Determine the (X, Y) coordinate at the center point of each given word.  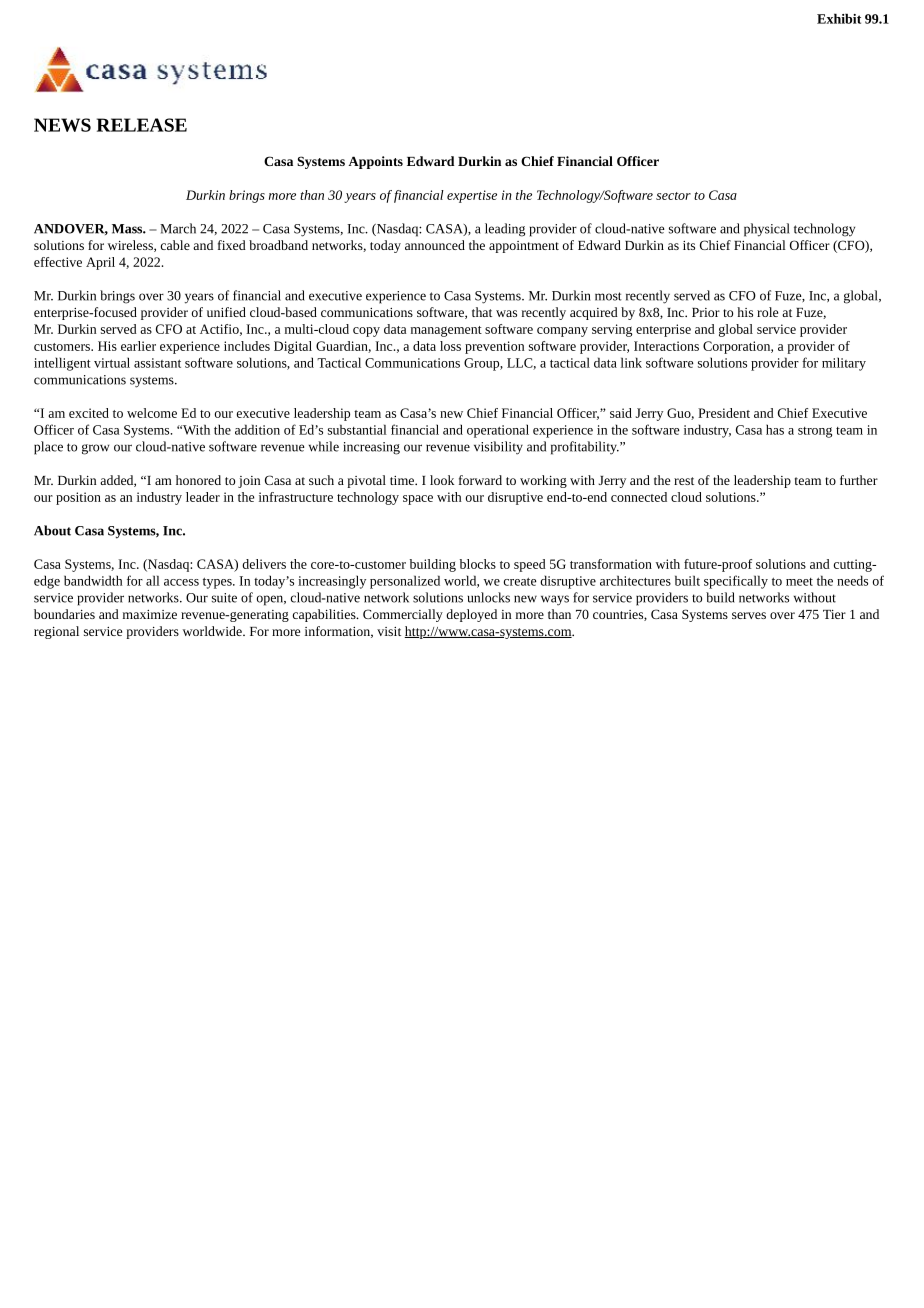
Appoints (375, 162)
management (446, 331)
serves (749, 615)
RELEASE (142, 125)
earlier (138, 346)
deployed (471, 615)
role (767, 312)
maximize (150, 614)
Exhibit (839, 18)
